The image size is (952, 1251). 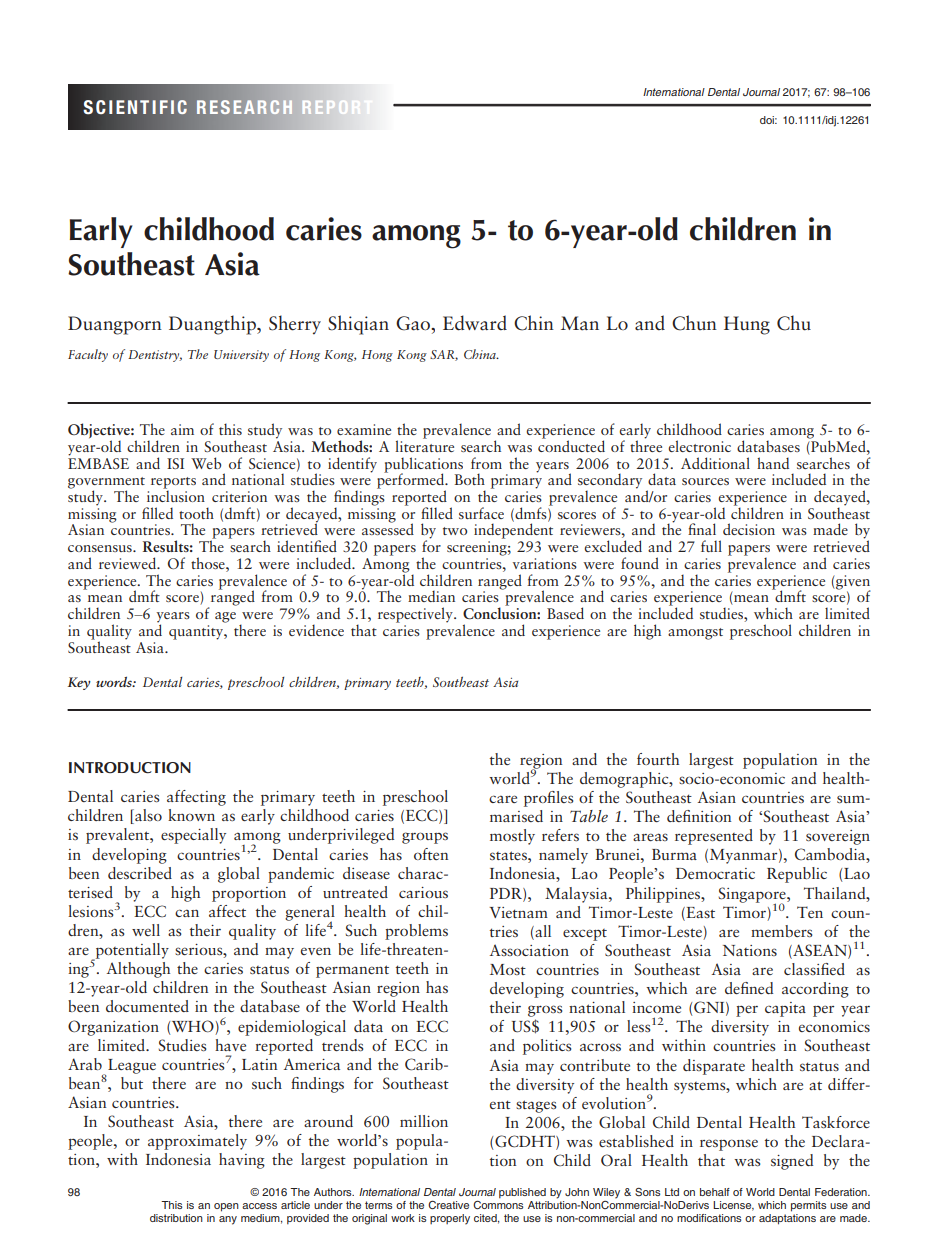 I want to click on License, so click(x=733, y=1206).
